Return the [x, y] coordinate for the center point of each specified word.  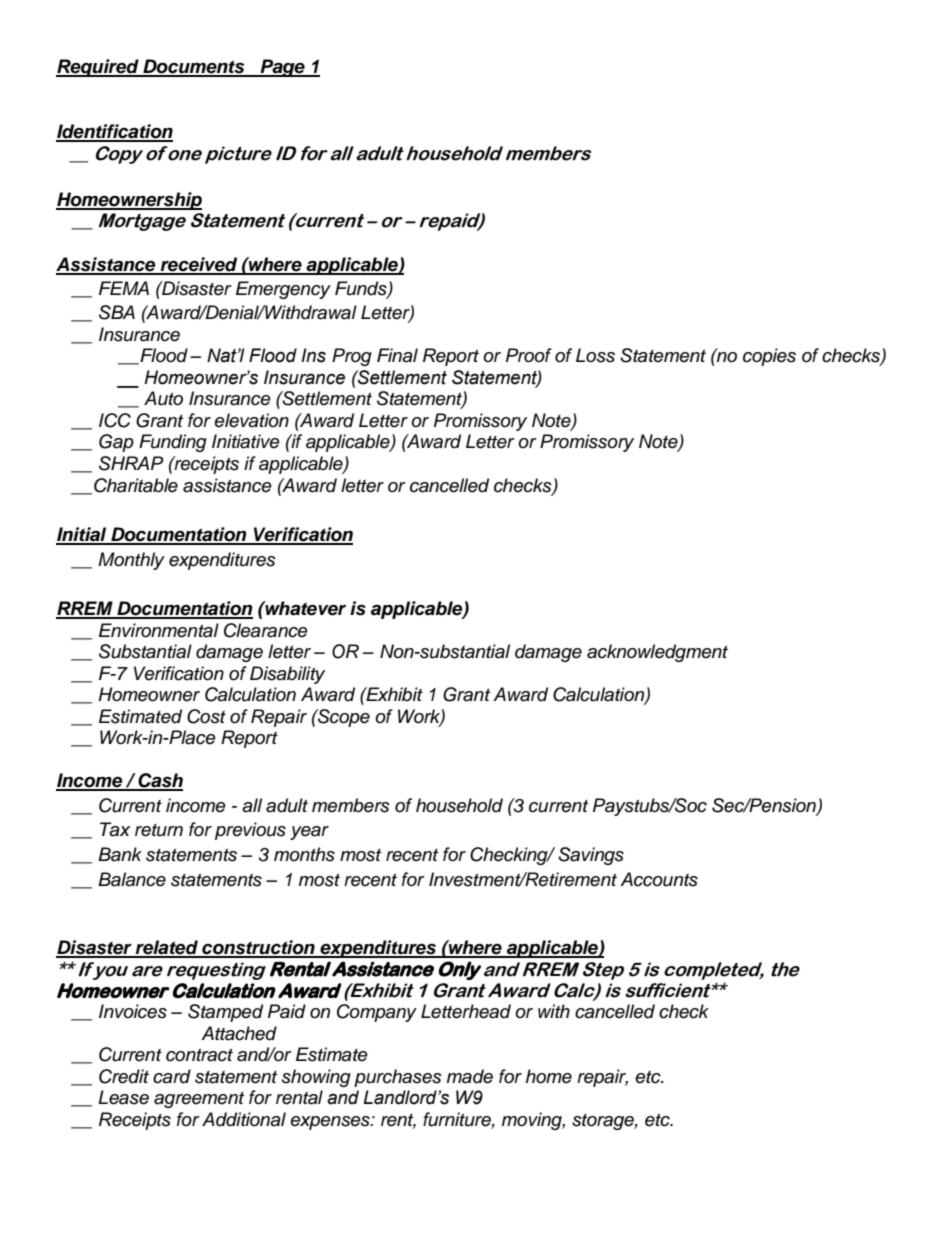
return [159, 830]
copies [769, 357]
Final [397, 355]
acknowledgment [657, 653]
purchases [398, 1078]
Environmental [159, 630]
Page [282, 68]
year [309, 833]
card [172, 1076]
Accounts [659, 879]
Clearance [266, 630]
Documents [194, 67]
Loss [595, 355]
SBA [117, 312]
